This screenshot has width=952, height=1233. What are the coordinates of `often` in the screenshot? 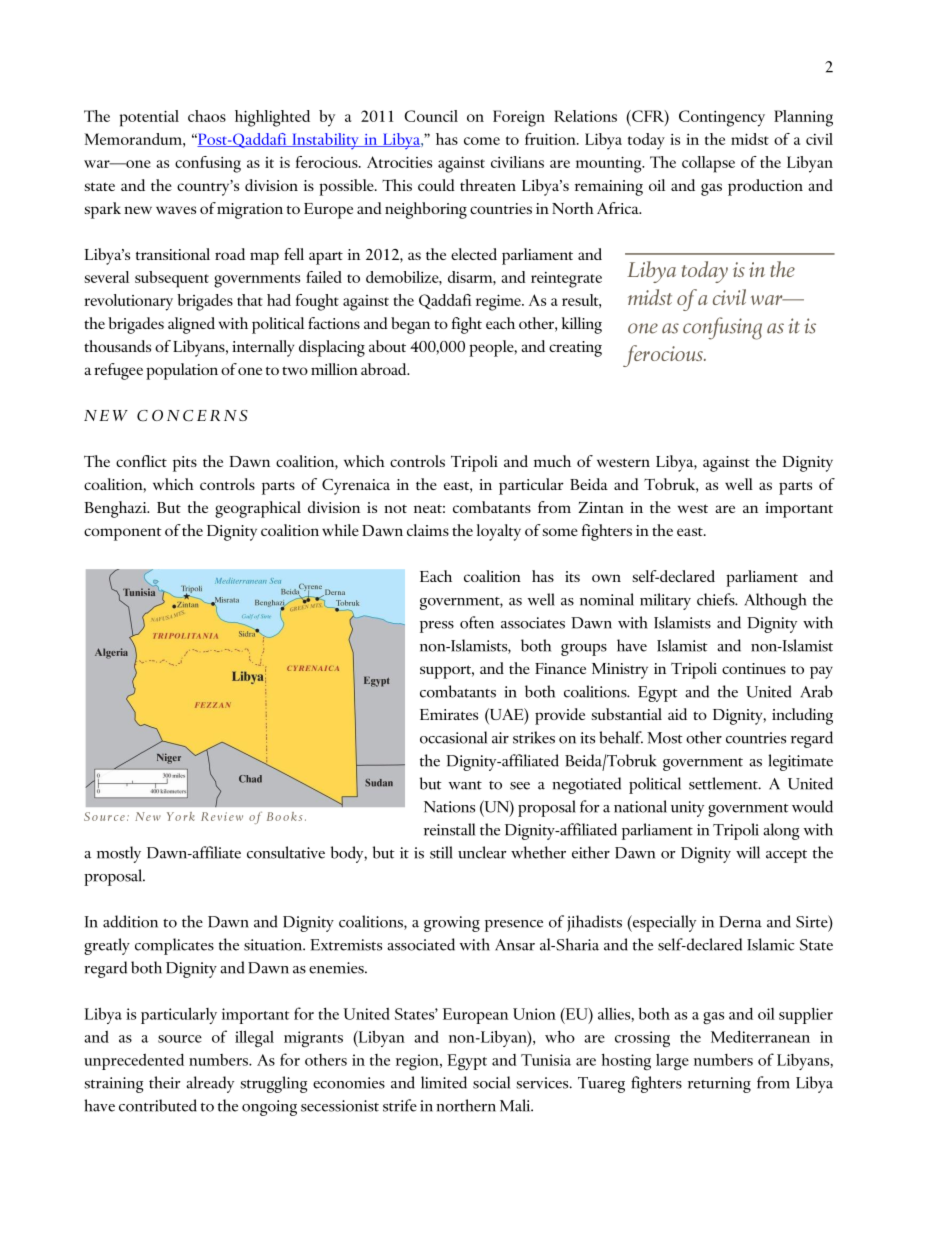 It's located at (477, 622).
